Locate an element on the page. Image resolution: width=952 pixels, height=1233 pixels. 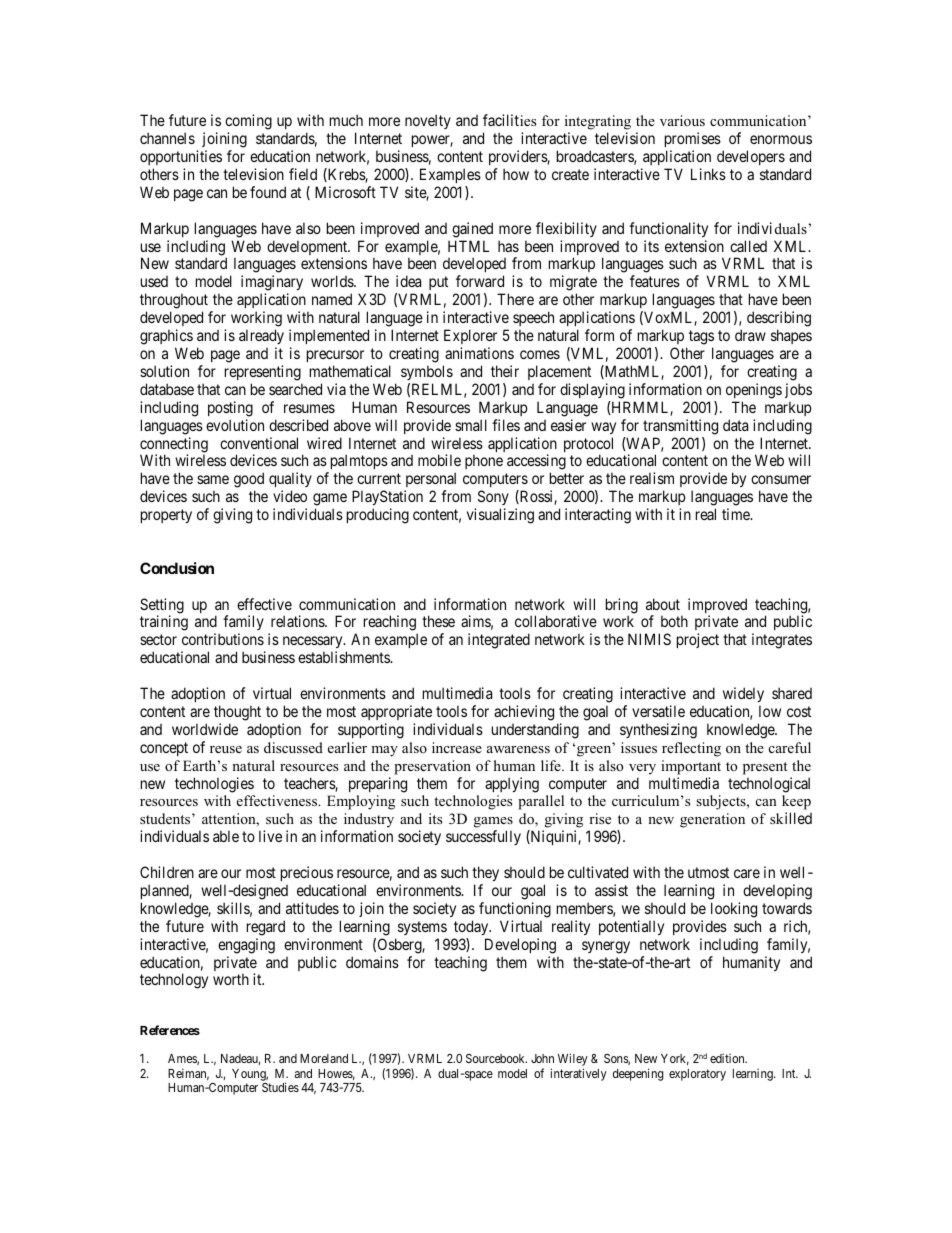
these is located at coordinates (438, 621).
